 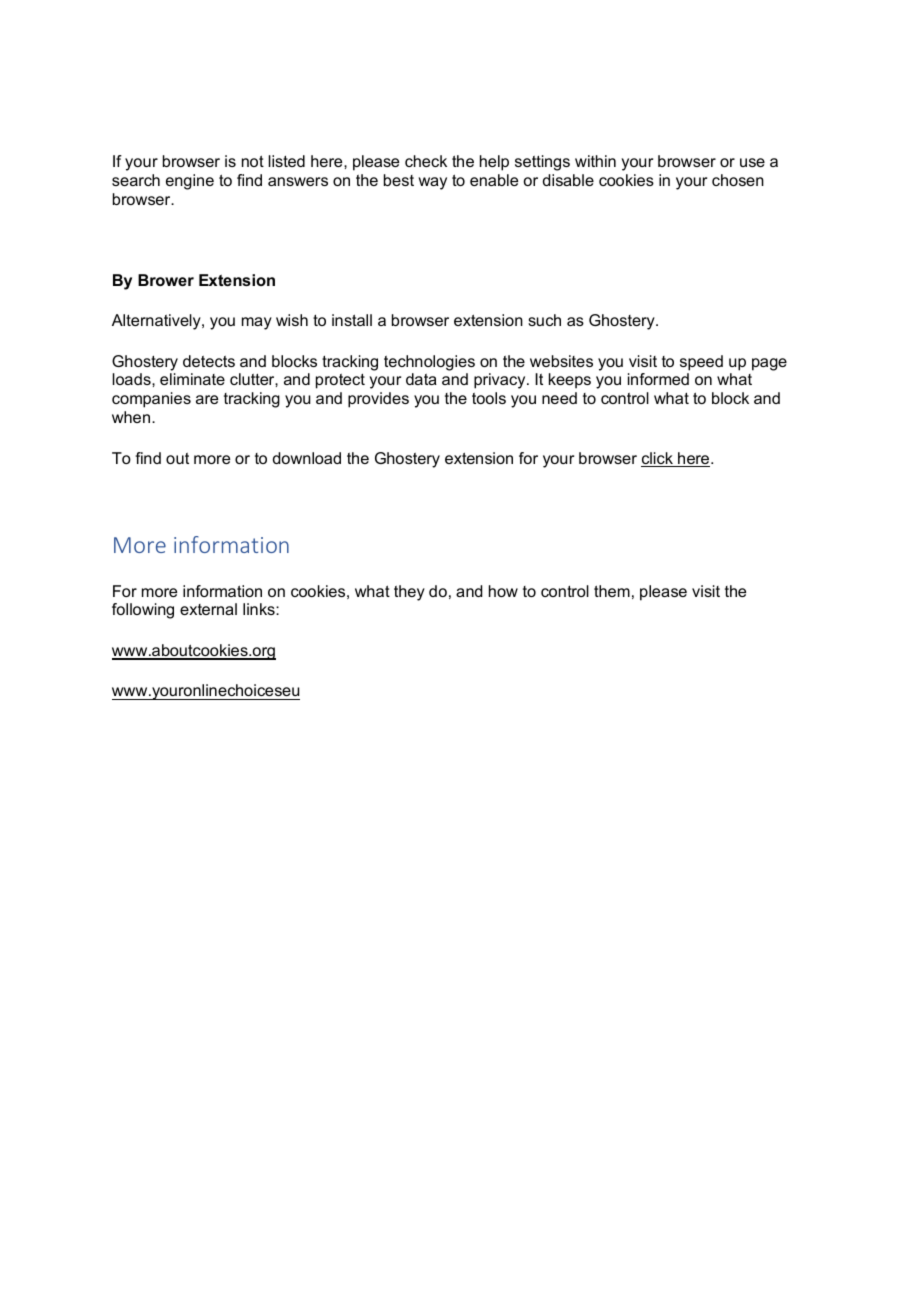 What do you see at coordinates (658, 379) in the screenshot?
I see `informed` at bounding box center [658, 379].
